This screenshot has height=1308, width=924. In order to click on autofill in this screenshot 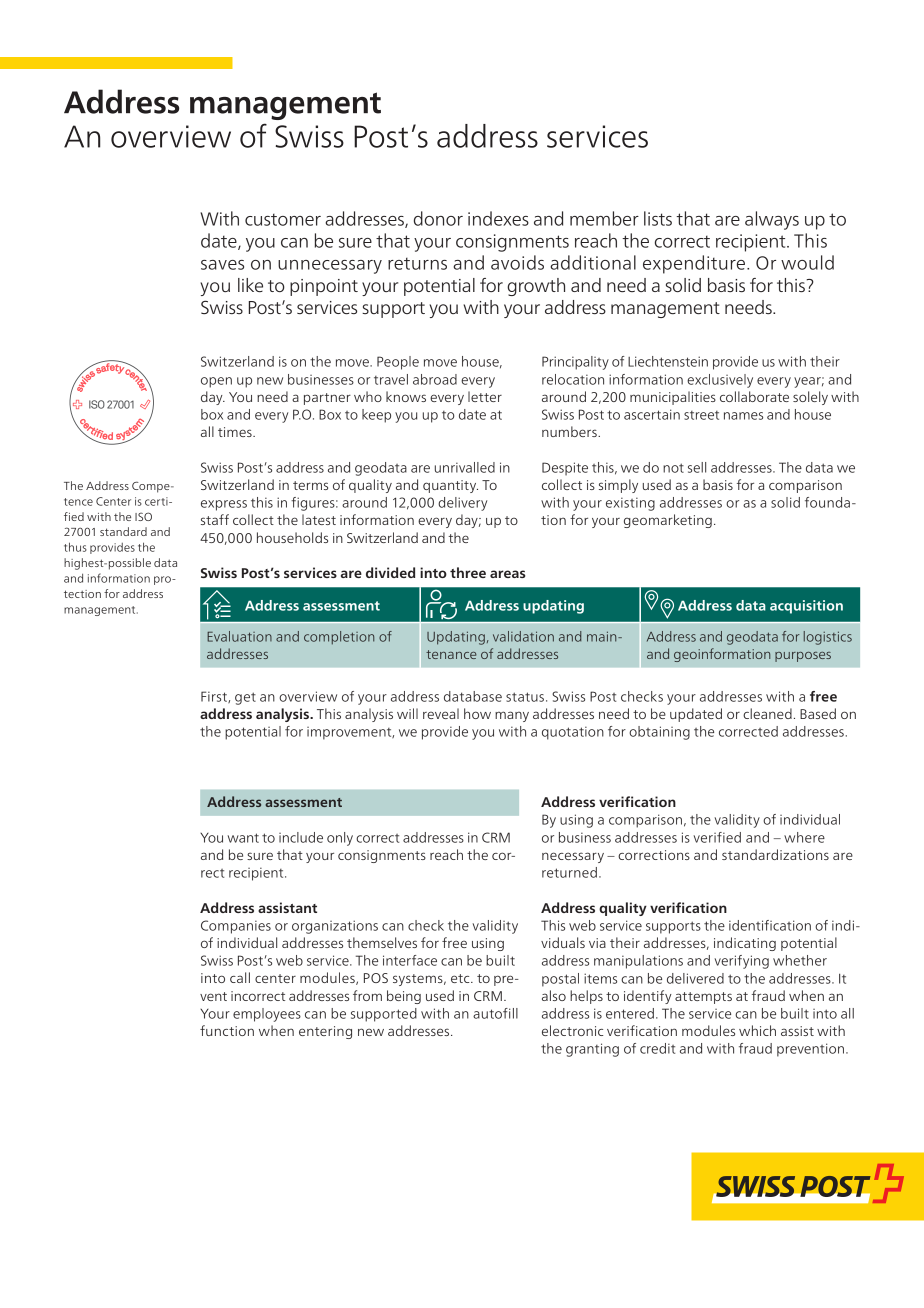, I will do `click(495, 1013)`.
